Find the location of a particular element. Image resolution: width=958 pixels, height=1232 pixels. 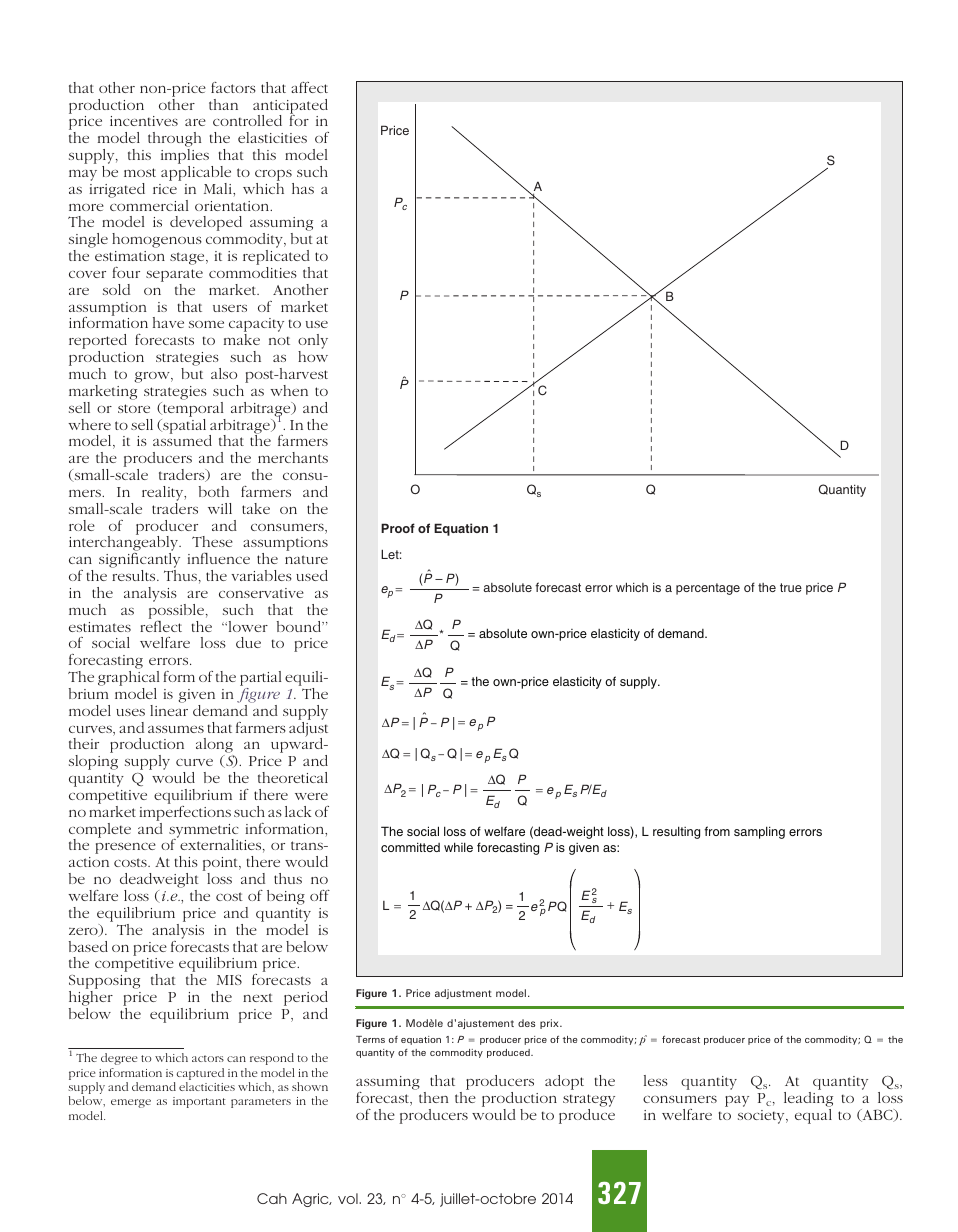

sampling is located at coordinates (759, 832).
